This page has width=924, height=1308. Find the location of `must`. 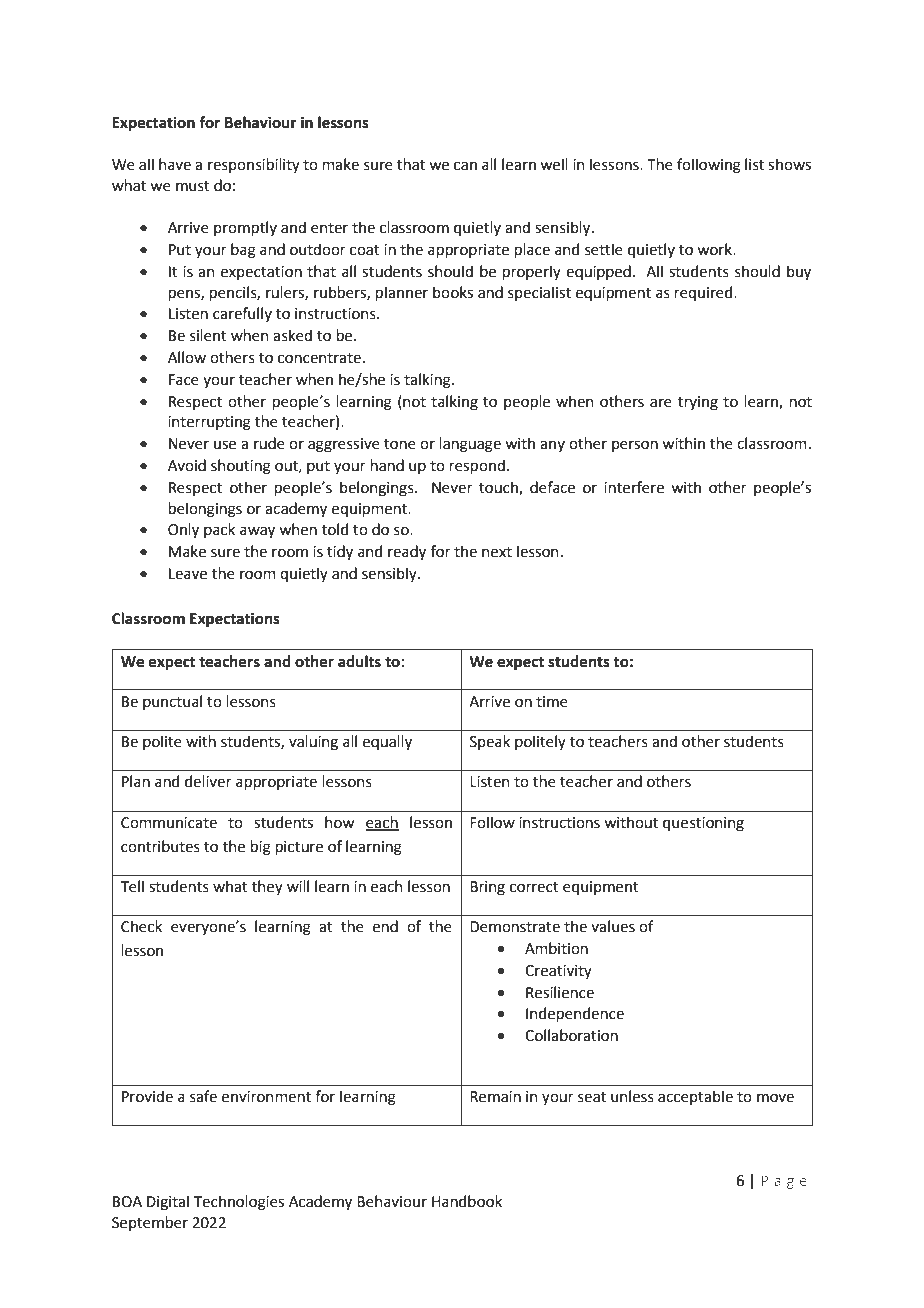

must is located at coordinates (193, 186).
